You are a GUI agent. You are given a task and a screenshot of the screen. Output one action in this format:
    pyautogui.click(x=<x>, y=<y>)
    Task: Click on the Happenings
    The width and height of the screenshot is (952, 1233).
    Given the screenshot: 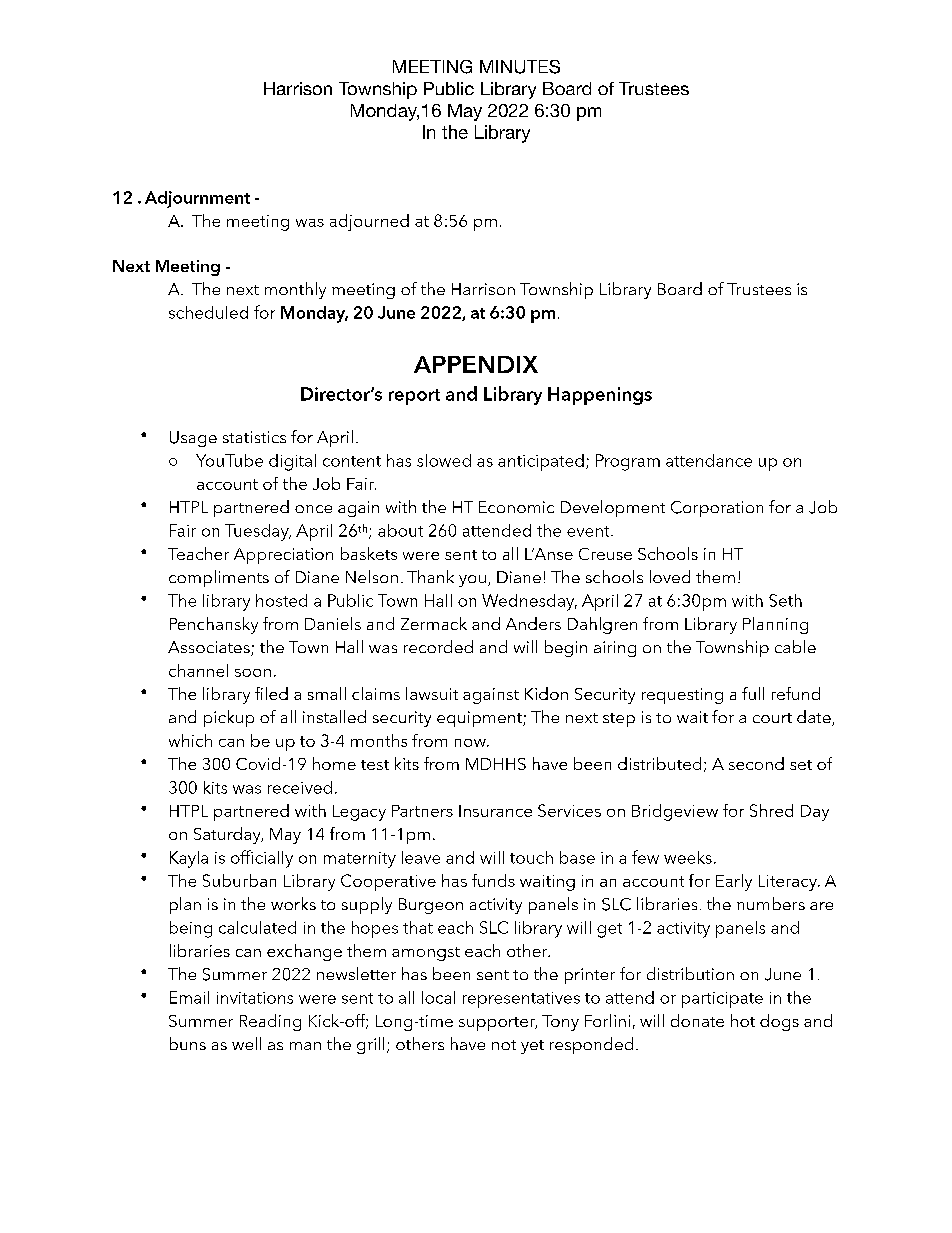 What is the action you would take?
    pyautogui.click(x=600, y=396)
